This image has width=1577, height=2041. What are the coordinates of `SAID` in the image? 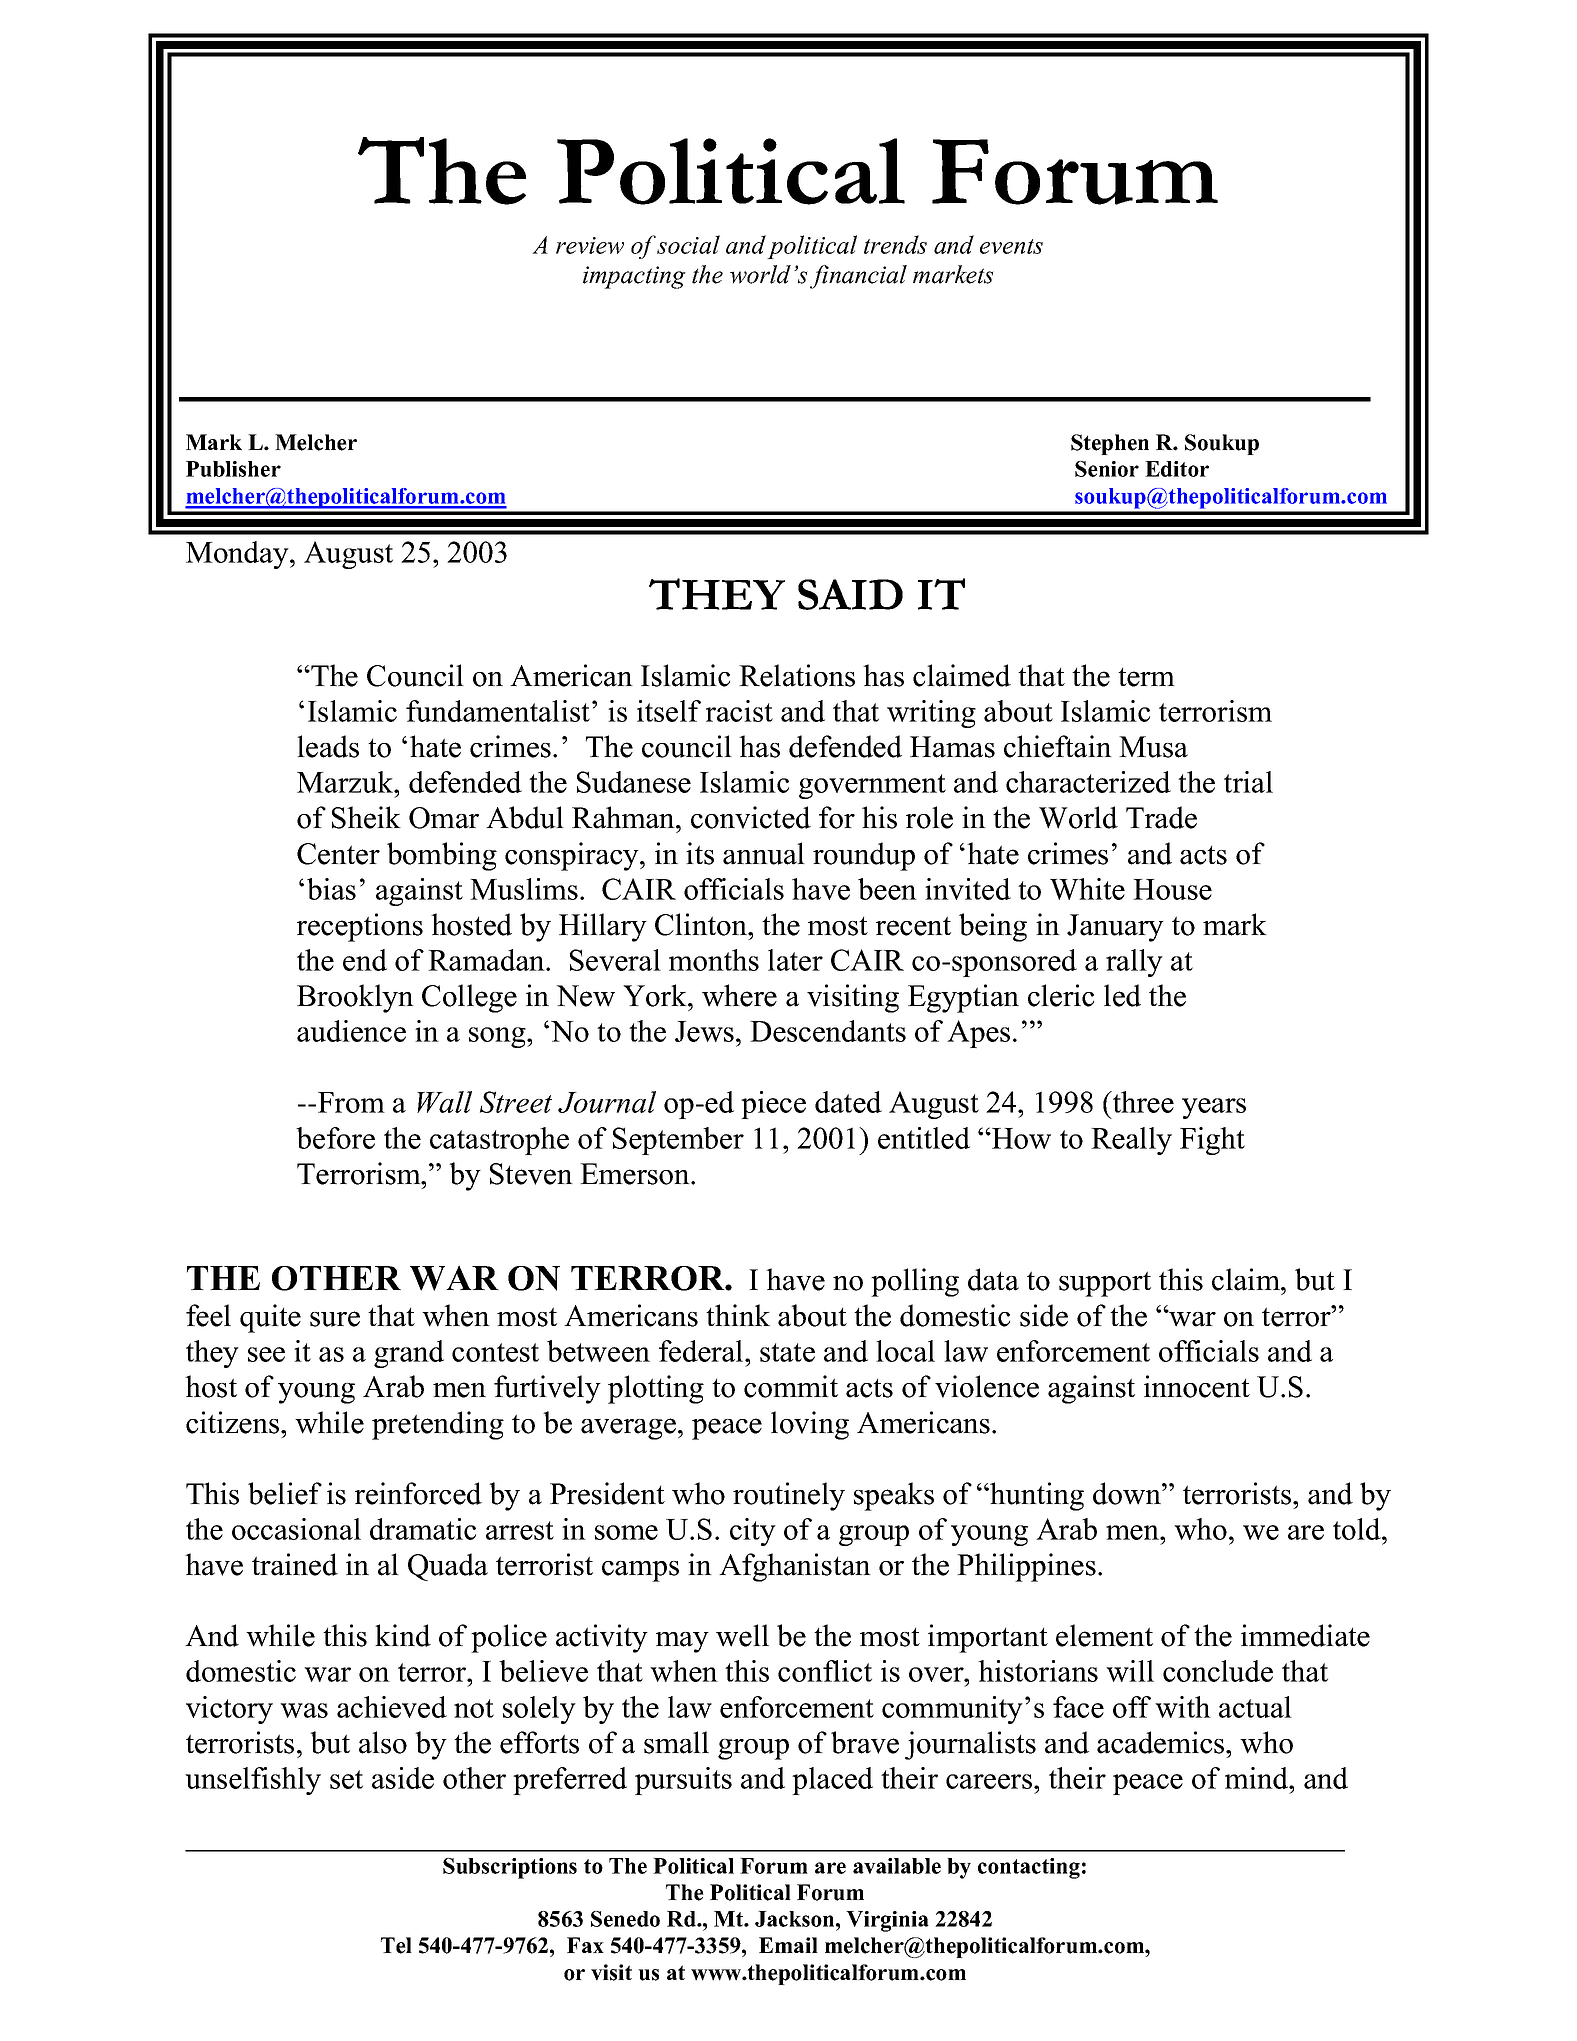 It's located at (850, 594).
